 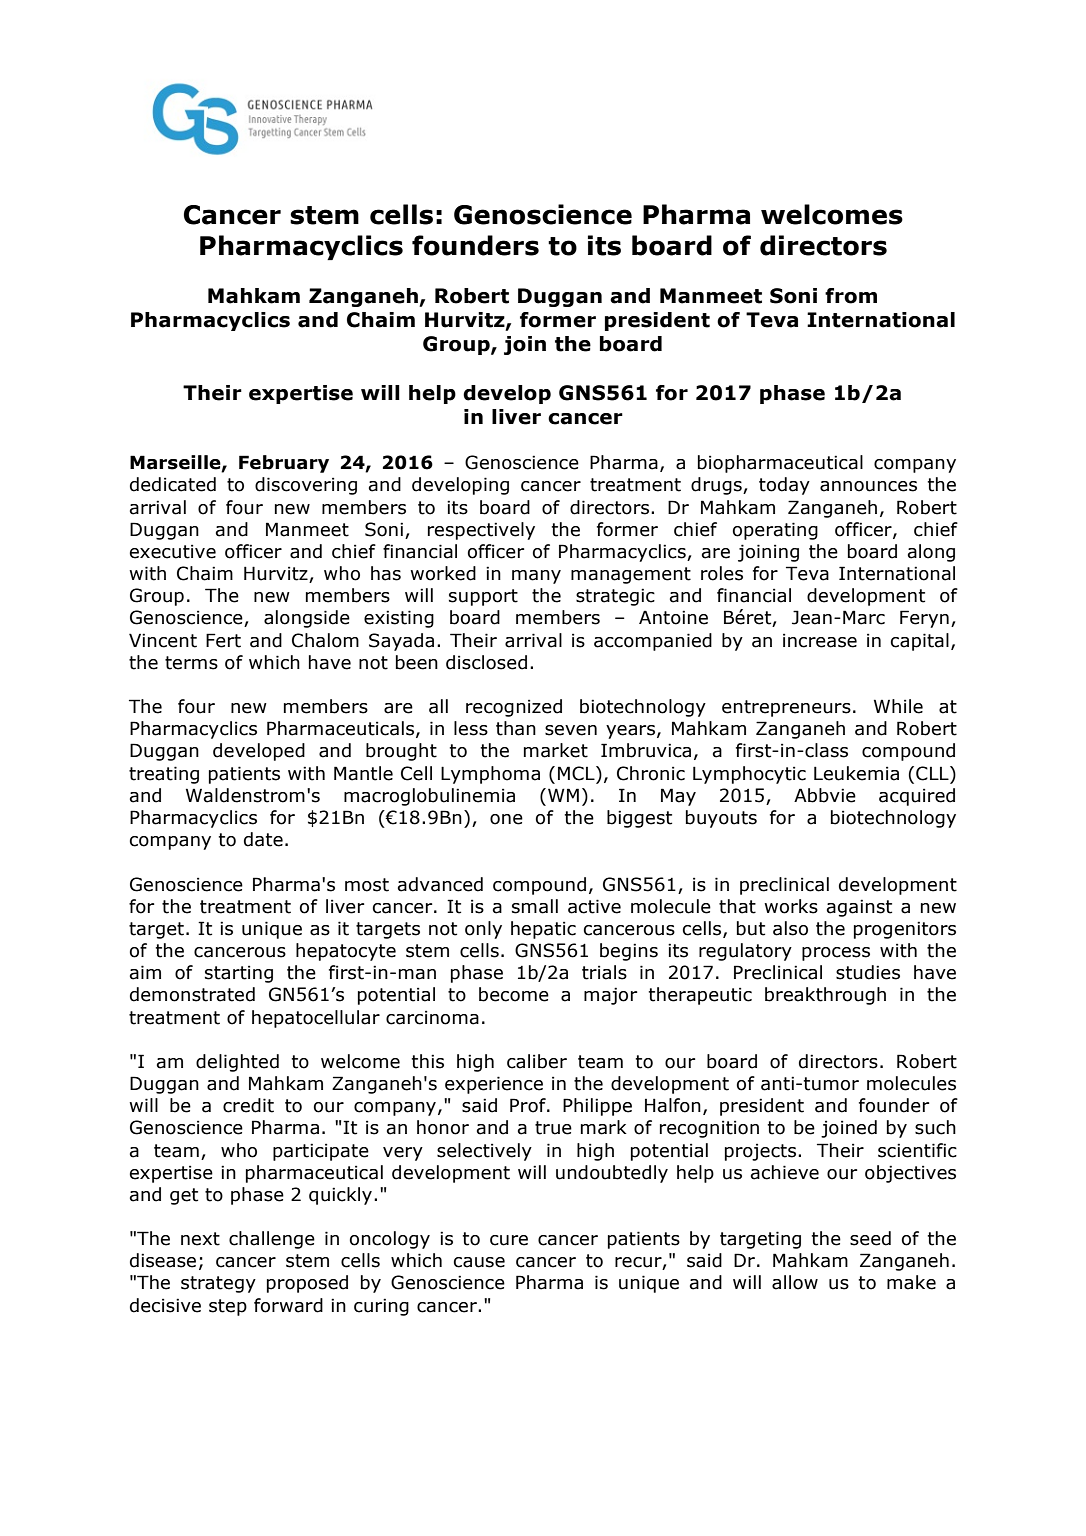 I want to click on executive, so click(x=173, y=551).
